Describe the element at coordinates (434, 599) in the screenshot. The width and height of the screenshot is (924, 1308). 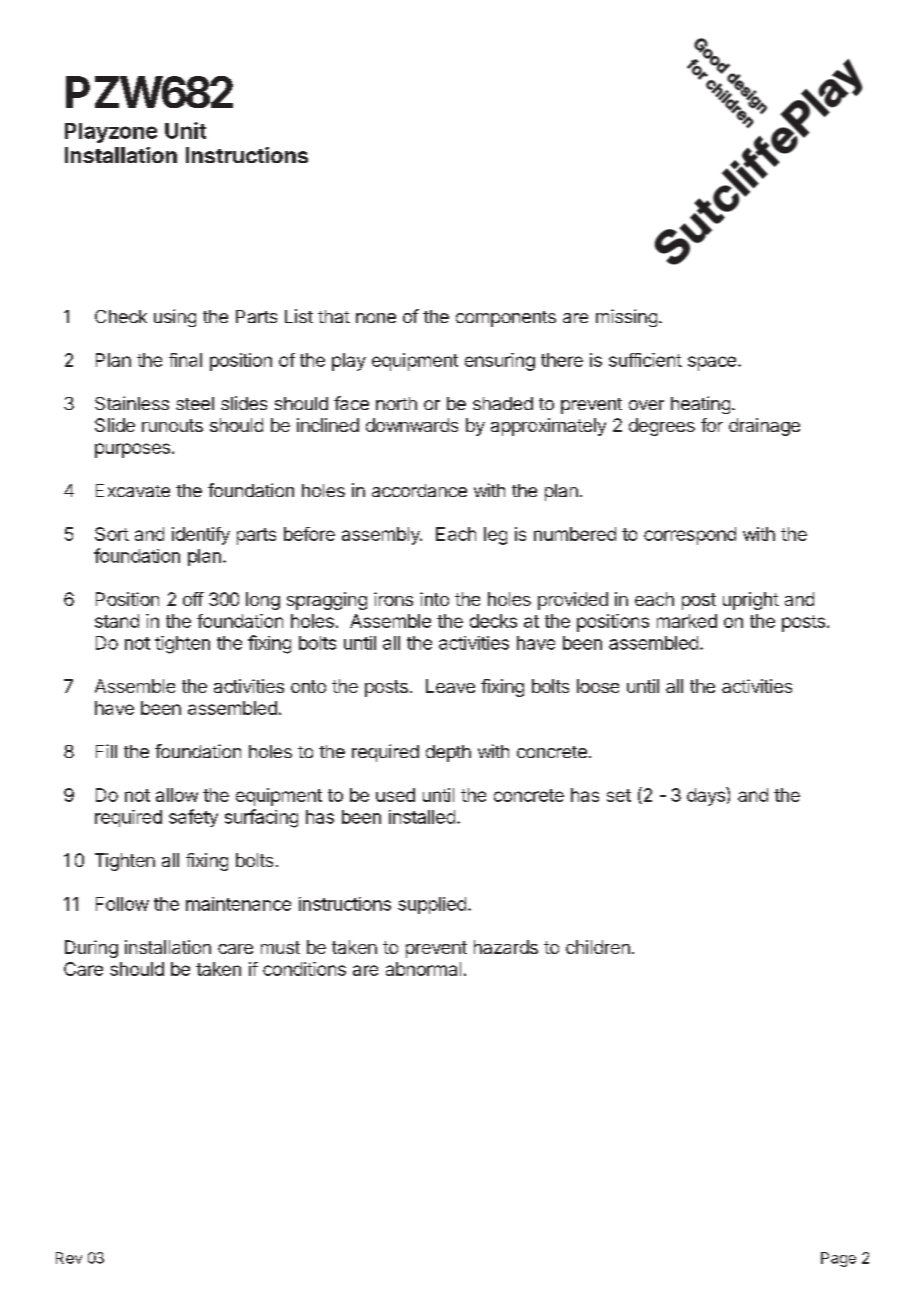
I see `into` at that location.
